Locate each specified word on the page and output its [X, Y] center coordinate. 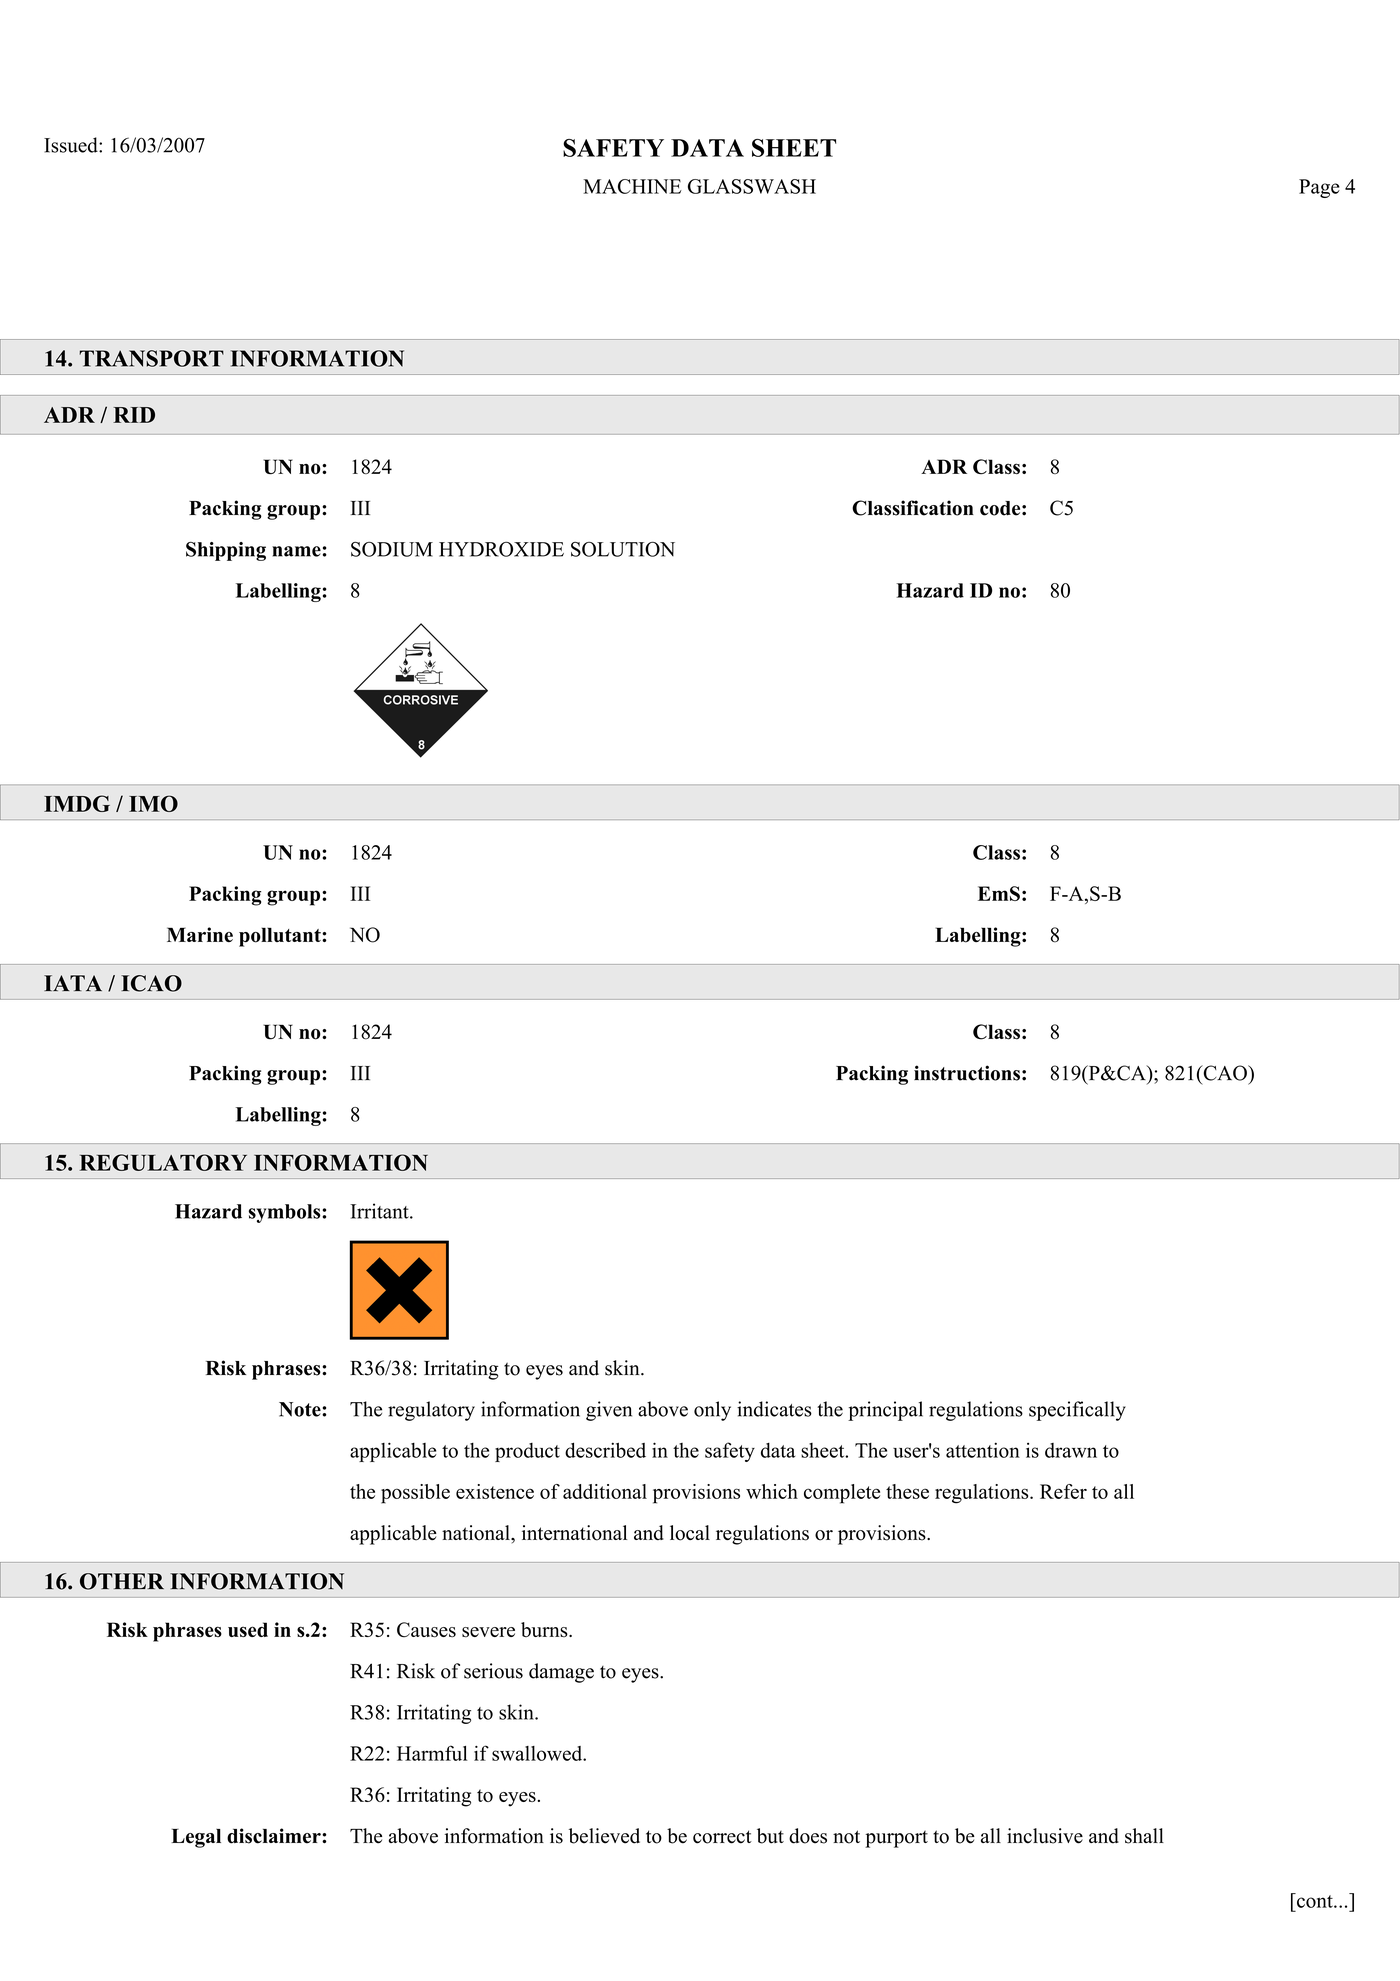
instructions [967, 1073]
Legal [196, 1838]
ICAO [151, 983]
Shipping [226, 551]
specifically [1077, 1411]
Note [301, 1409]
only [712, 1411]
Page [1319, 188]
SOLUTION [623, 549]
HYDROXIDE [501, 549]
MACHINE [632, 186]
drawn [1071, 1450]
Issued [72, 145]
